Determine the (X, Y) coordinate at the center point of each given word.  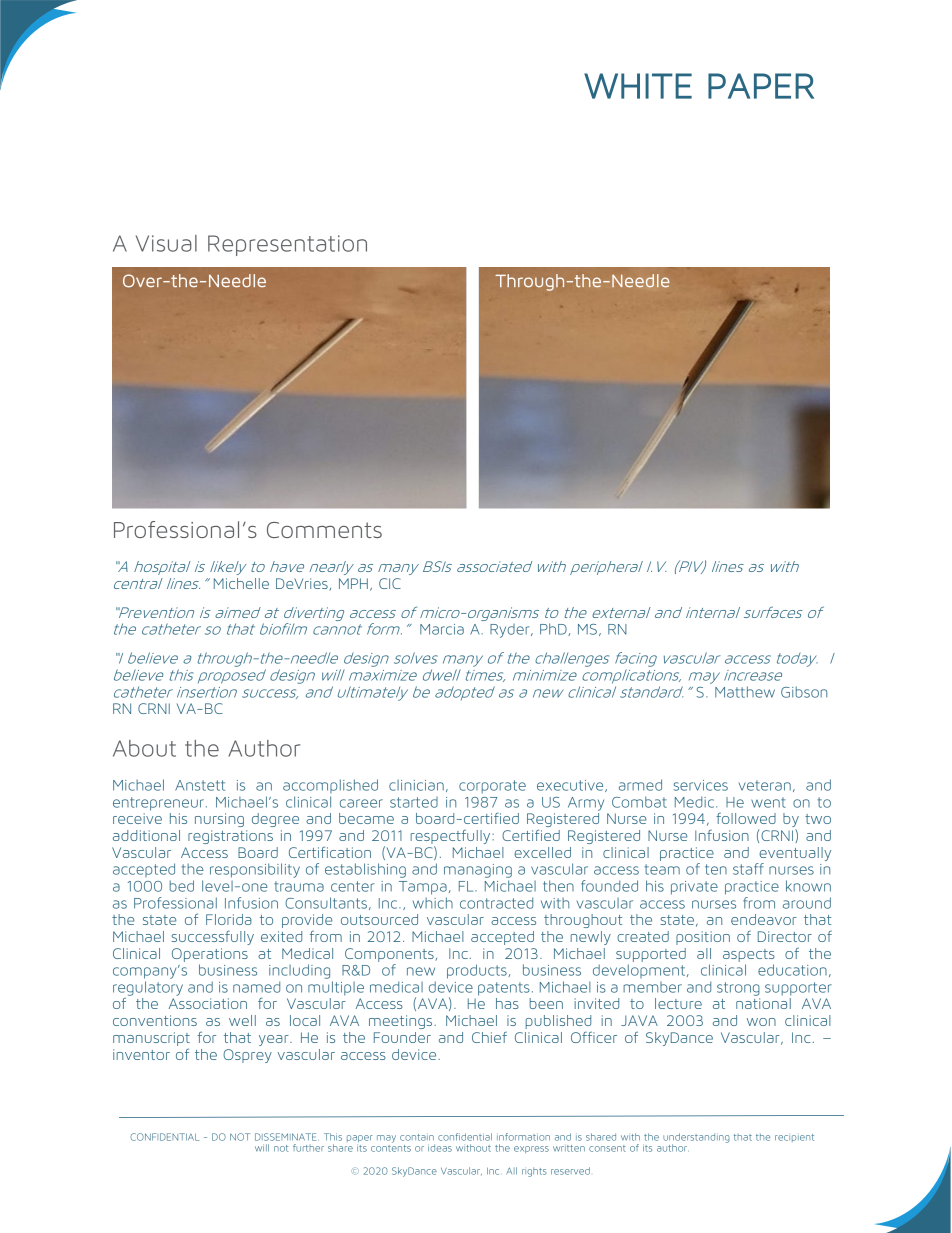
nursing (219, 820)
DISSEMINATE (287, 1137)
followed (746, 818)
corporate (492, 786)
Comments (324, 530)
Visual (166, 243)
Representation (287, 245)
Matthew (745, 692)
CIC (390, 583)
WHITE (638, 86)
